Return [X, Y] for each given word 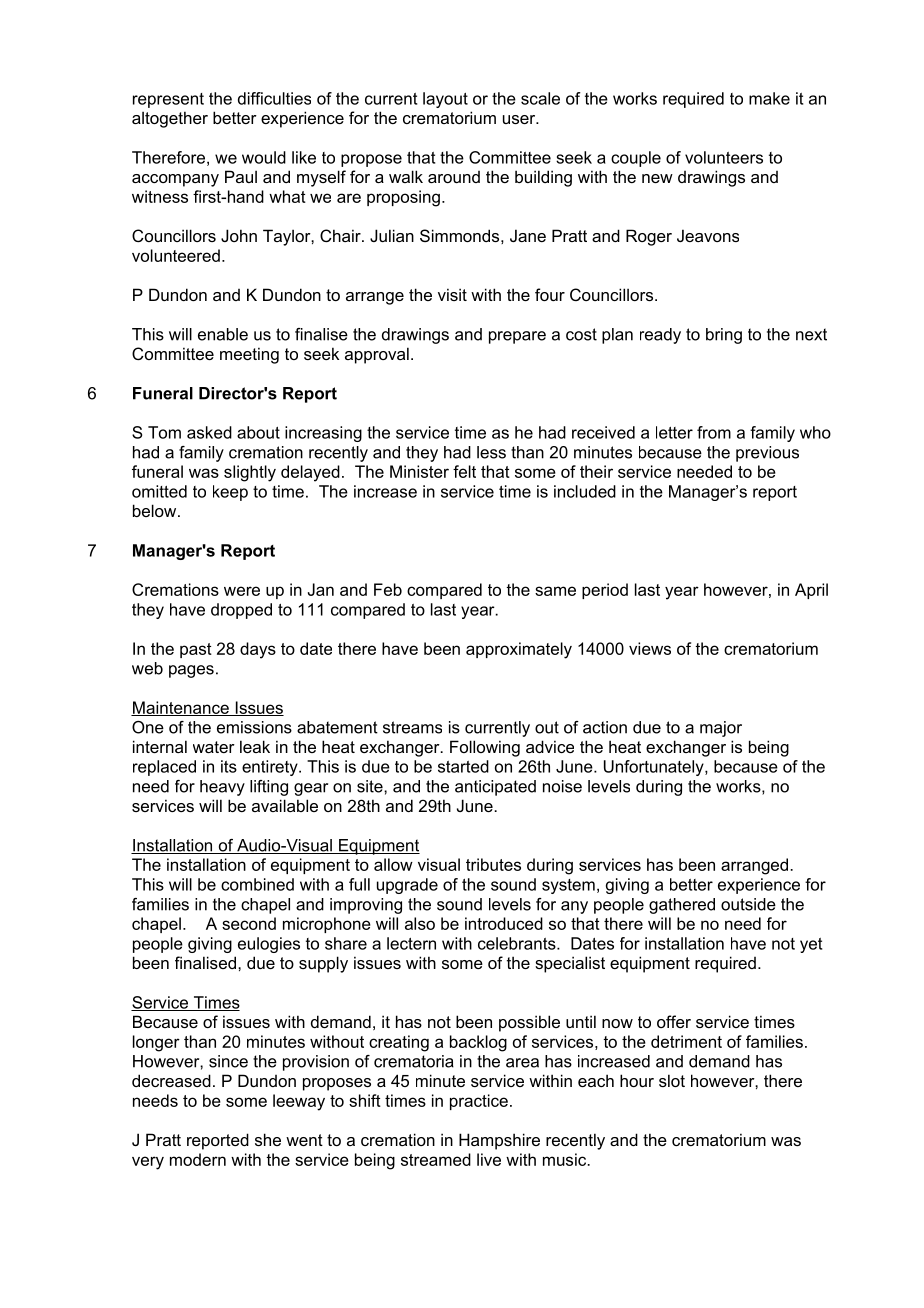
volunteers [724, 157]
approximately [519, 650]
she [268, 1139]
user [520, 119]
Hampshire [499, 1141]
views [650, 648]
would [264, 157]
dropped [241, 611]
